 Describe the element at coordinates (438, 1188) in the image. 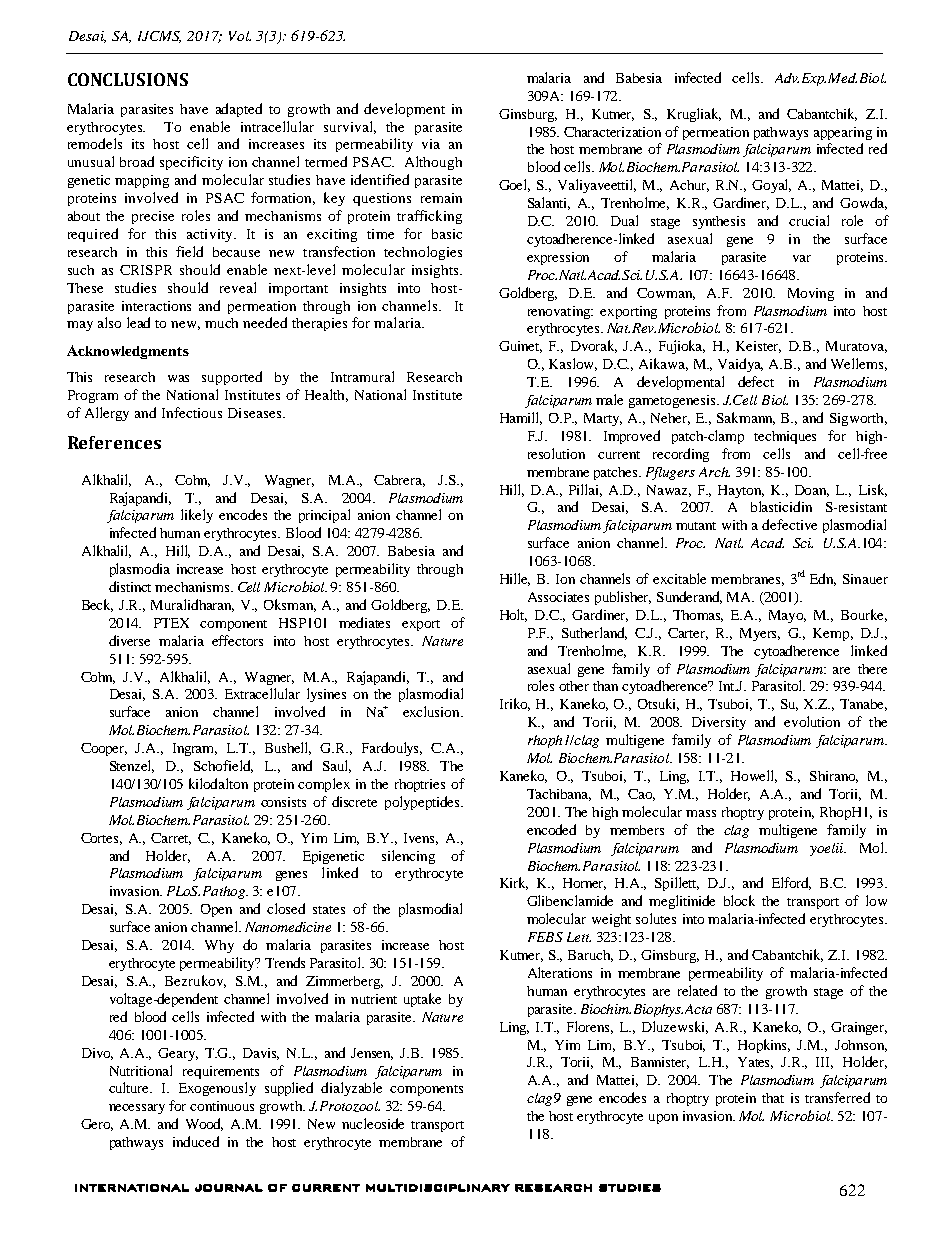

I see `MULTIDISCIPLINARY` at that location.
